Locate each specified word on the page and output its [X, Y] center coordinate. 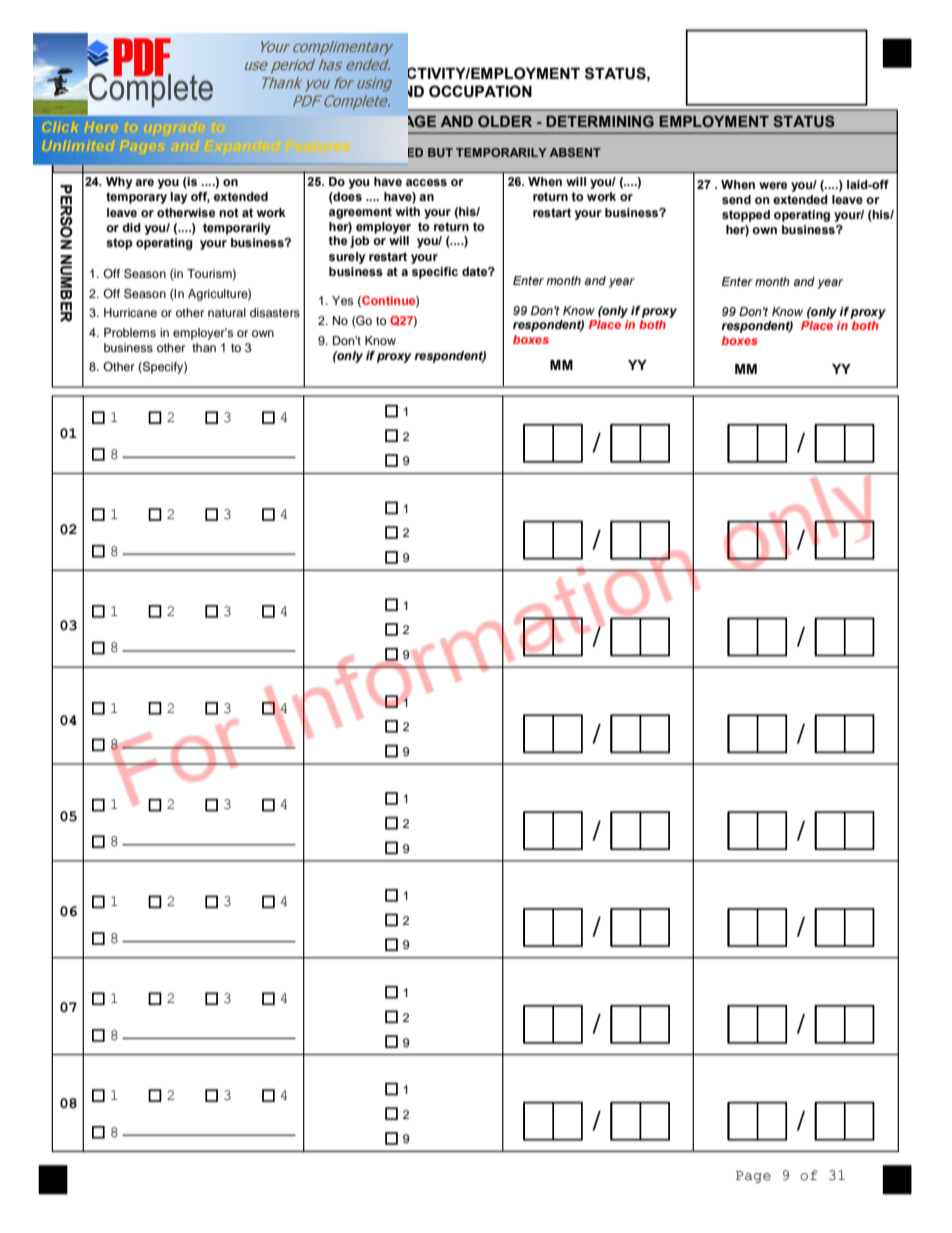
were [773, 185]
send [736, 199]
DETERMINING [600, 121]
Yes [342, 300]
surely [347, 258]
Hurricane [130, 312]
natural [227, 312]
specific [435, 273]
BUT [440, 152]
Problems [130, 332]
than [204, 347]
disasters [275, 312]
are [144, 182]
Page [753, 1177]
